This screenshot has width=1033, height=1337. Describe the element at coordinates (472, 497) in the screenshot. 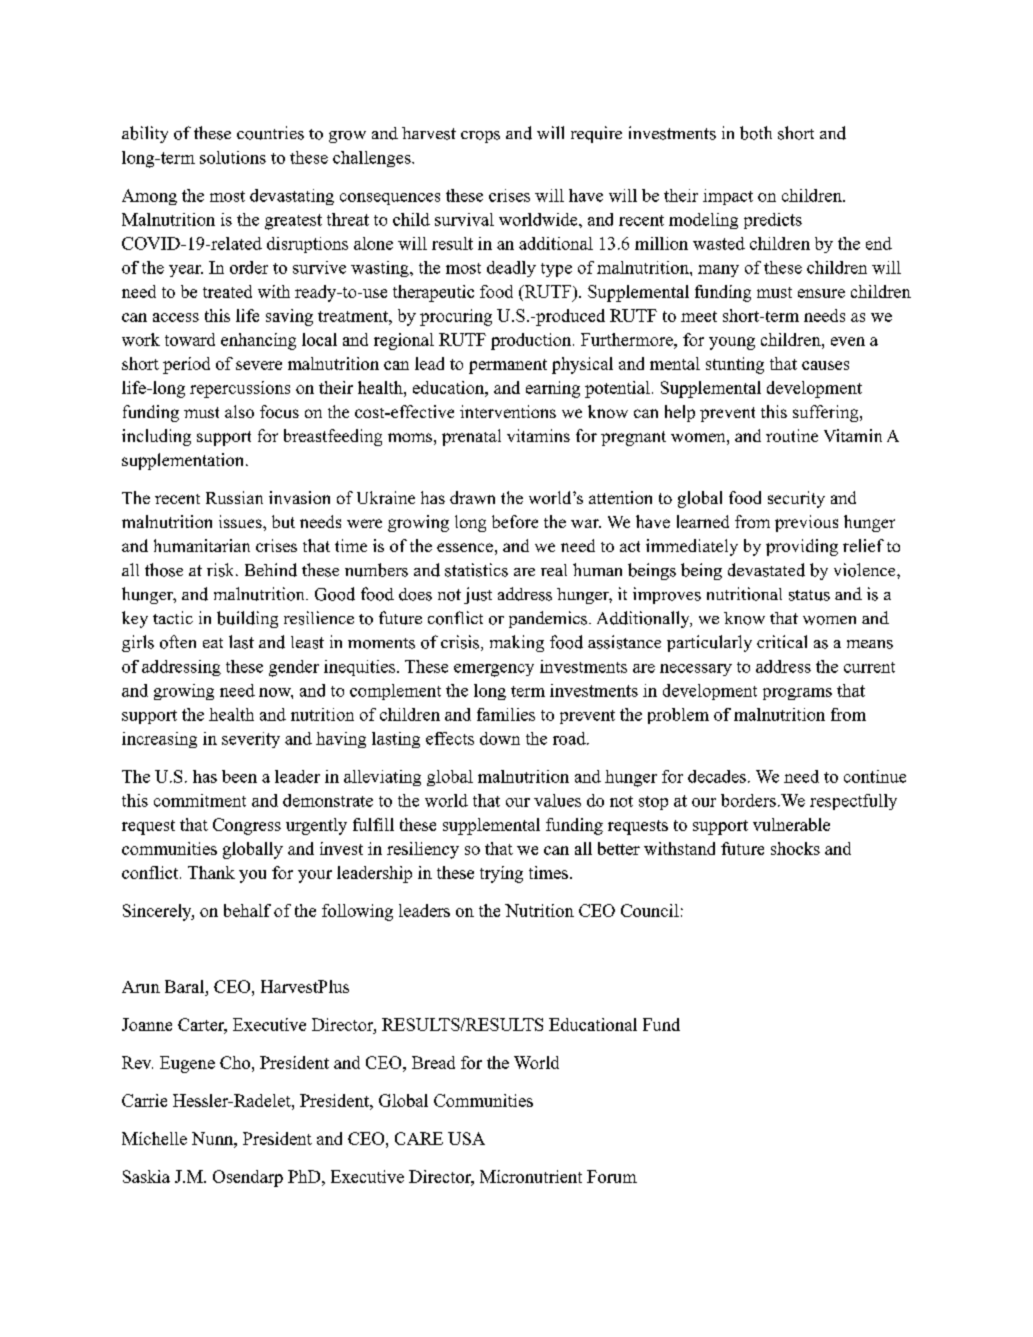

I see `drawn` at that location.
